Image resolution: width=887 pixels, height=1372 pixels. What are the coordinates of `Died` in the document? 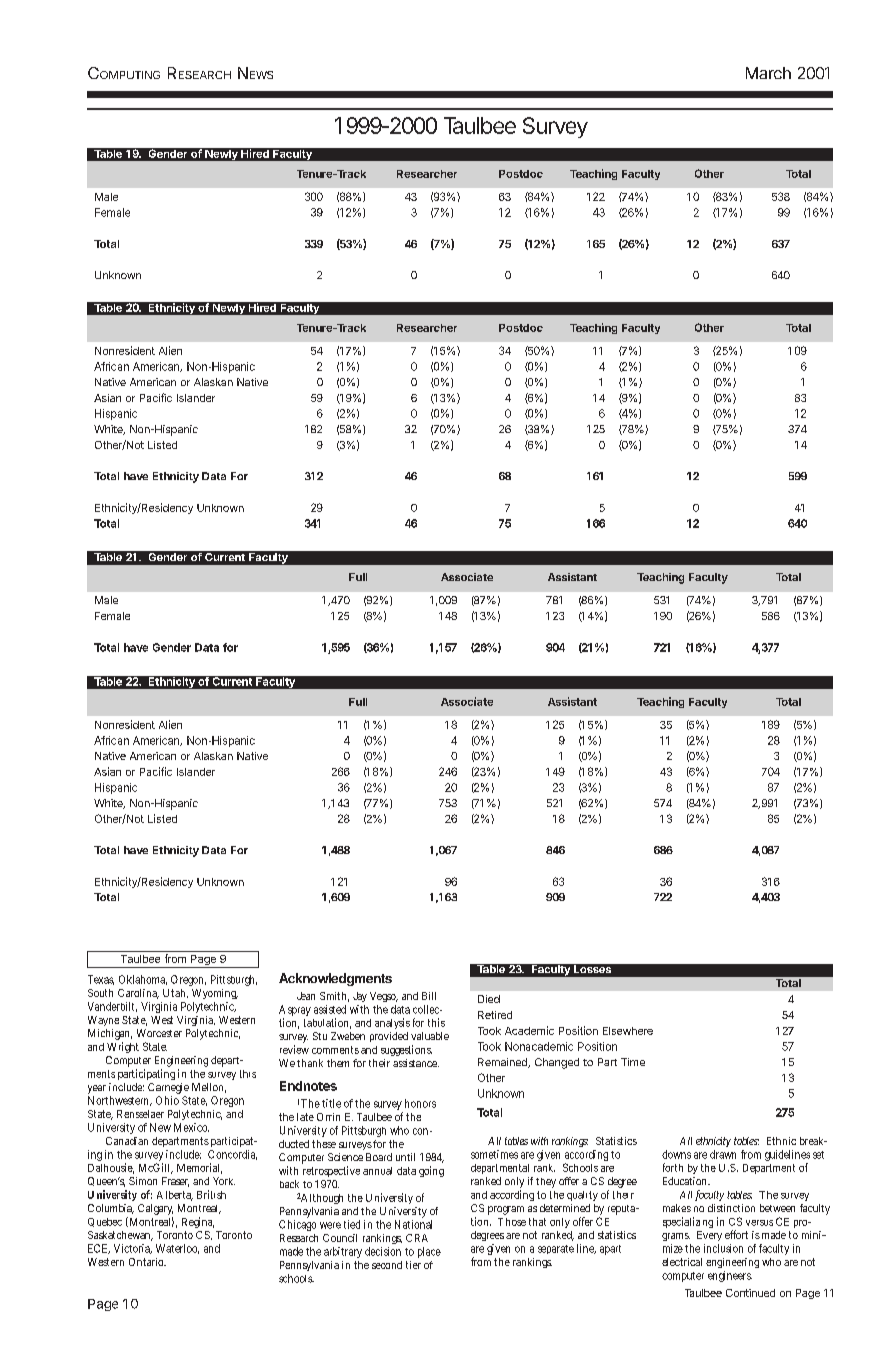 It's located at (489, 999).
